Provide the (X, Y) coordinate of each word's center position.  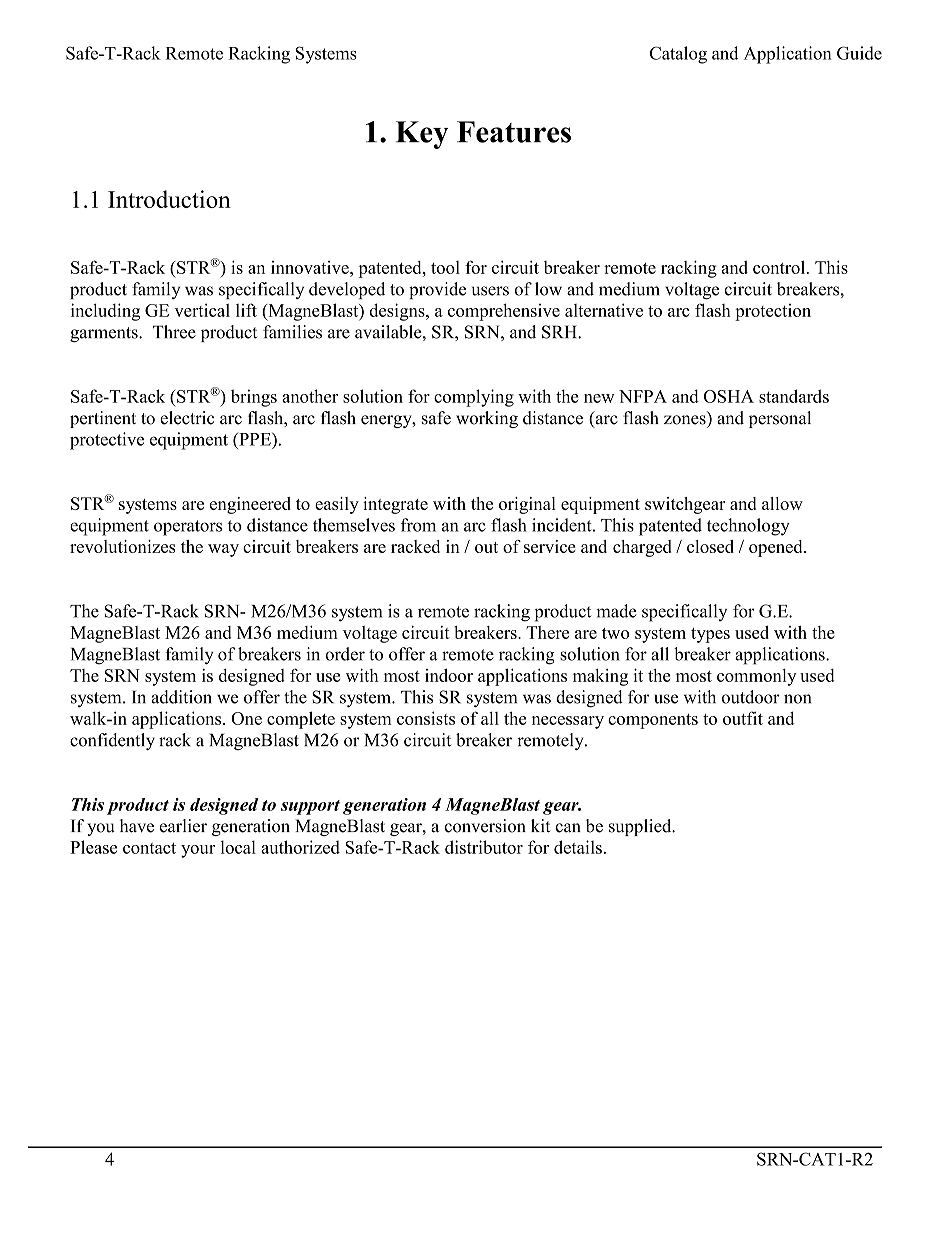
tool (445, 267)
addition (181, 697)
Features (514, 132)
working (487, 419)
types (710, 635)
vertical (202, 310)
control (780, 267)
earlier (183, 826)
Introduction (169, 199)
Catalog (678, 55)
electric (187, 418)
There (547, 632)
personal (780, 419)
